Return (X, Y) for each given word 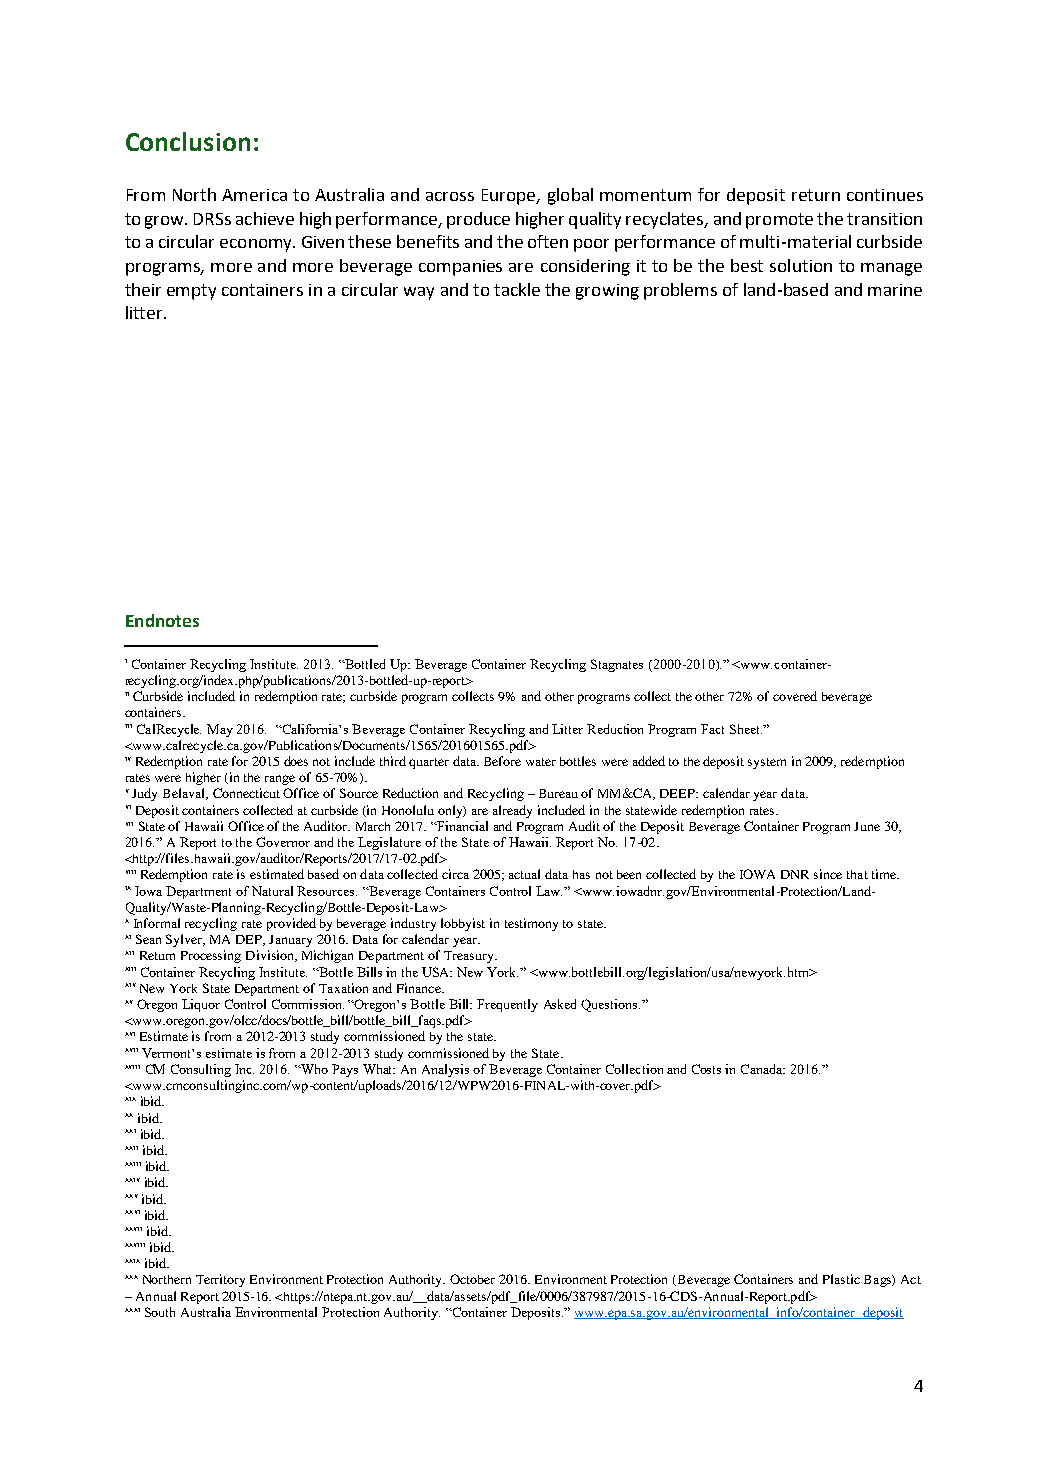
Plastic (841, 1279)
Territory (220, 1280)
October (472, 1279)
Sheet (746, 729)
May (220, 730)
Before (502, 761)
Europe (510, 197)
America (254, 195)
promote (779, 221)
